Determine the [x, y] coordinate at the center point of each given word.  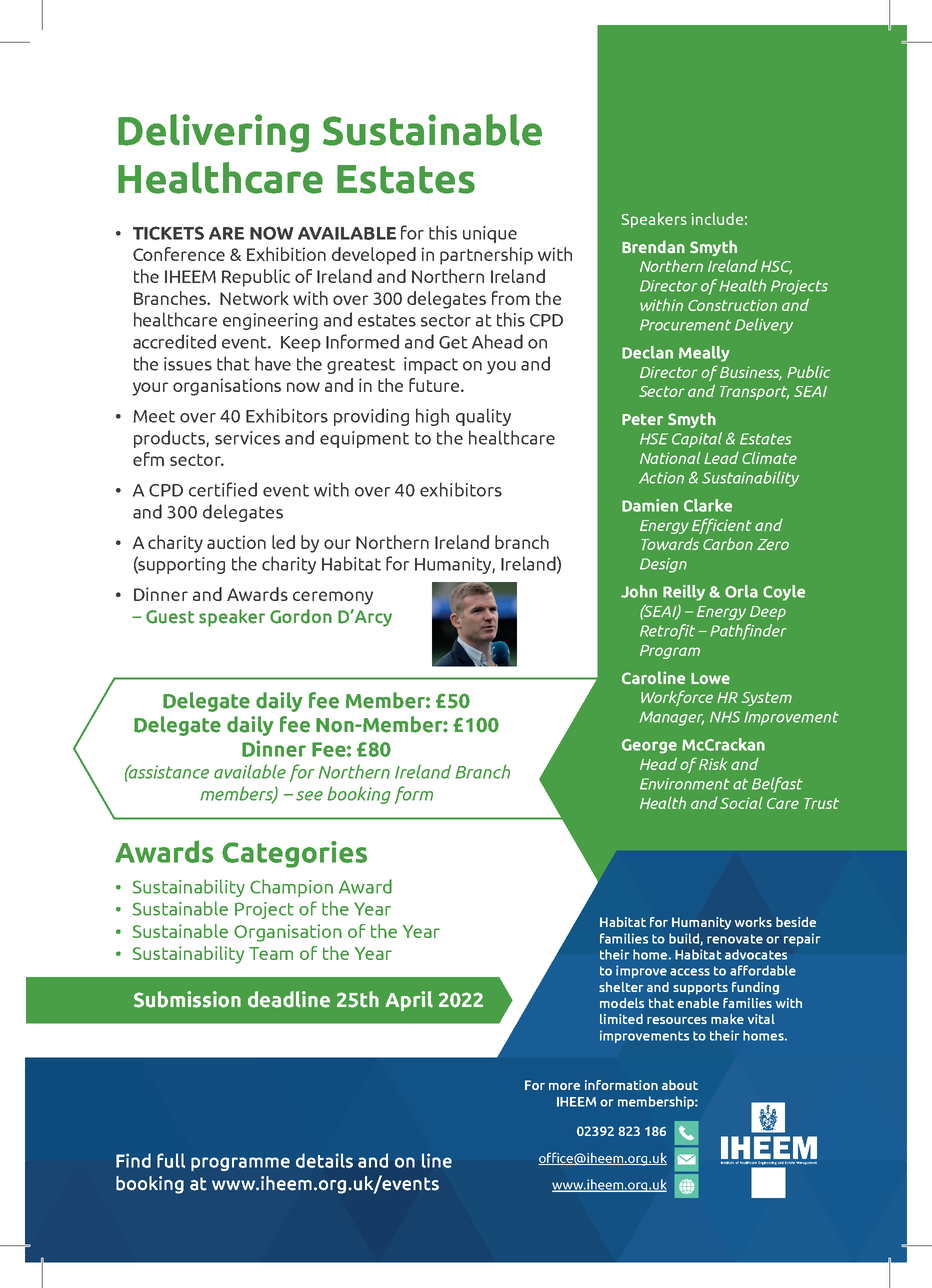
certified [223, 489]
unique [490, 234]
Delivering [213, 133]
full [171, 1160]
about [680, 1085]
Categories [294, 854]
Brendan [653, 247]
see [309, 796]
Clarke [708, 505]
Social [741, 803]
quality [483, 417]
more [564, 1086]
